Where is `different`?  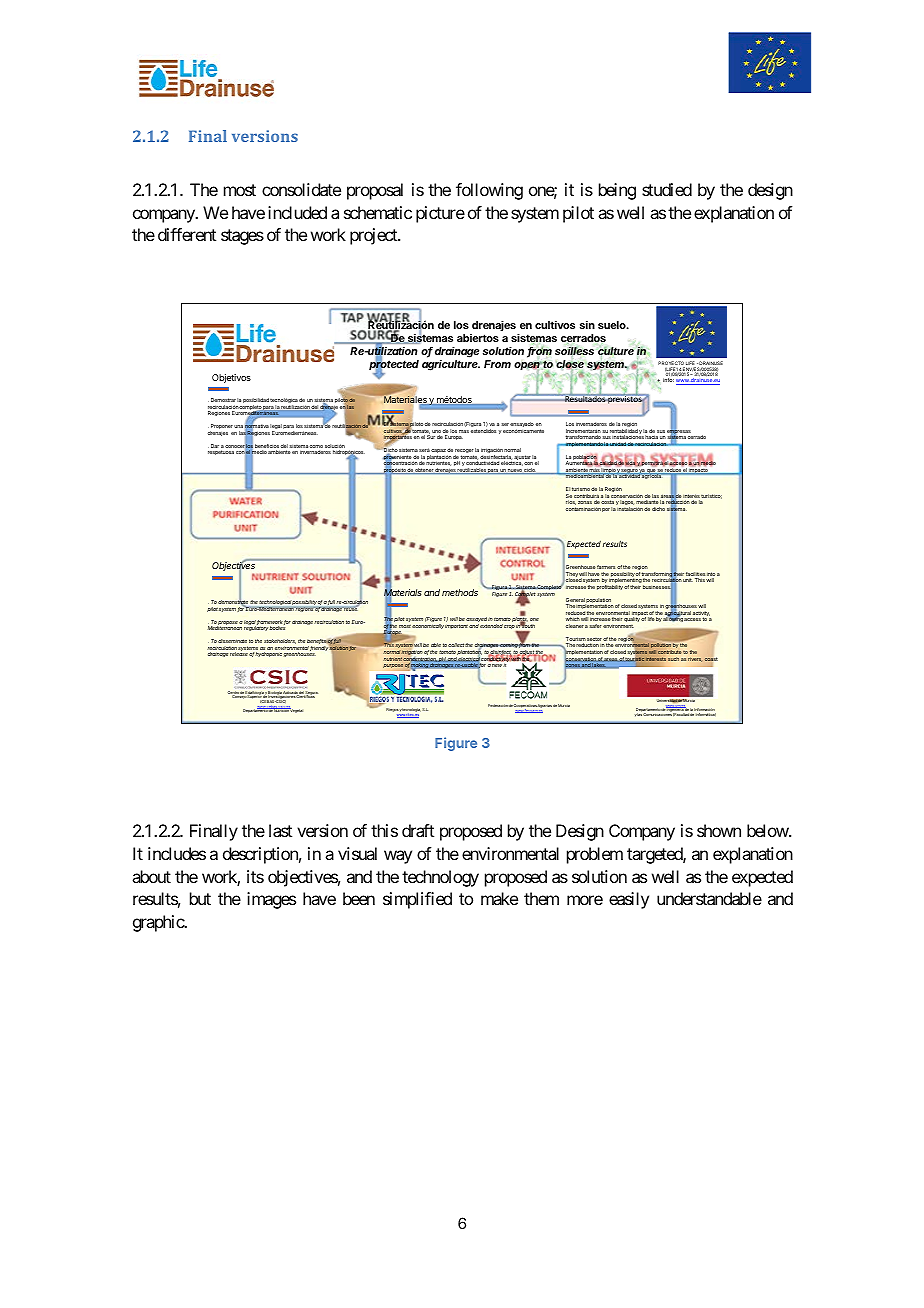 different is located at coordinates (187, 234).
